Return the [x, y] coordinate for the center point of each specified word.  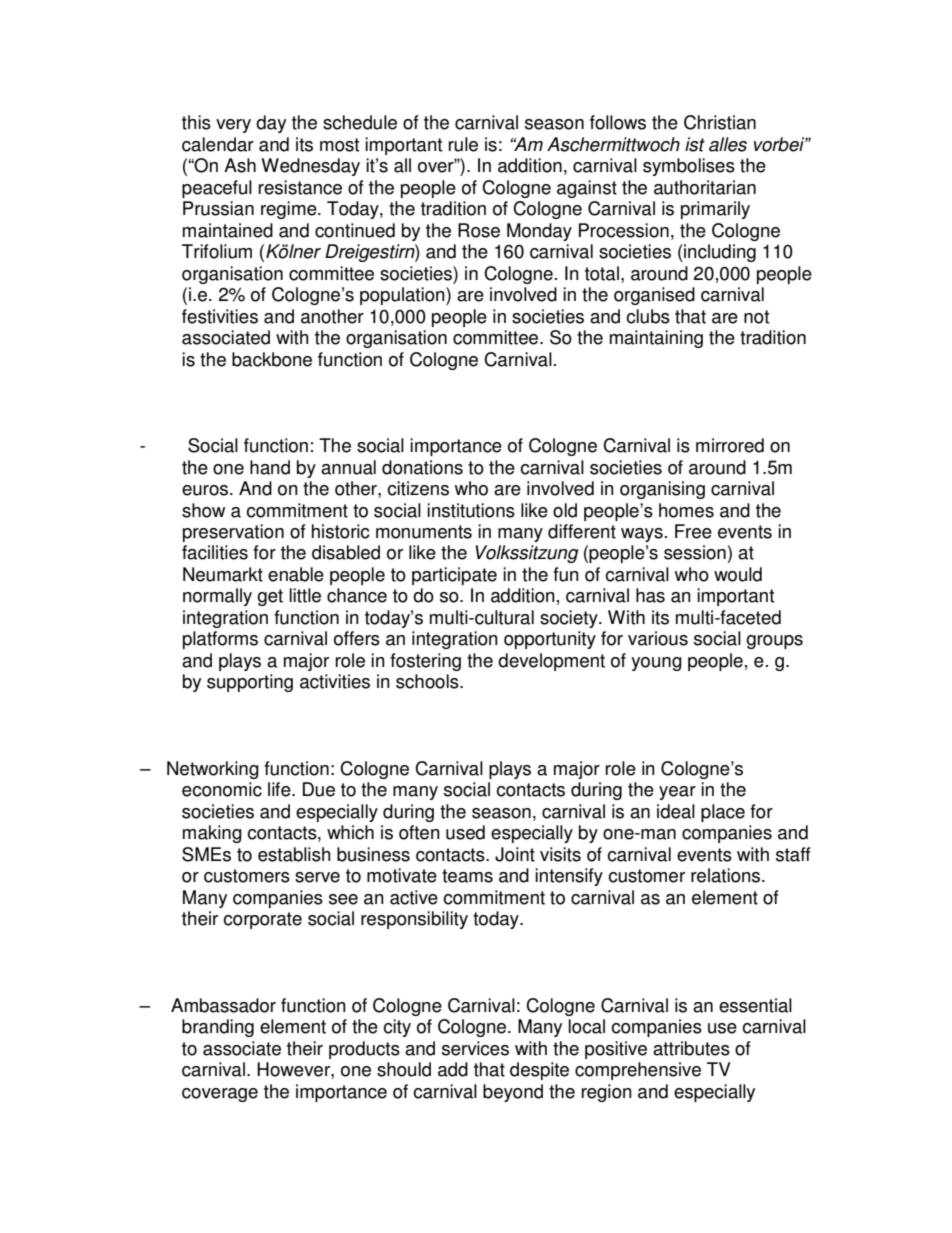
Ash [240, 165]
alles [728, 144]
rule [463, 144]
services [475, 1048]
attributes [691, 1048]
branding [218, 1028]
